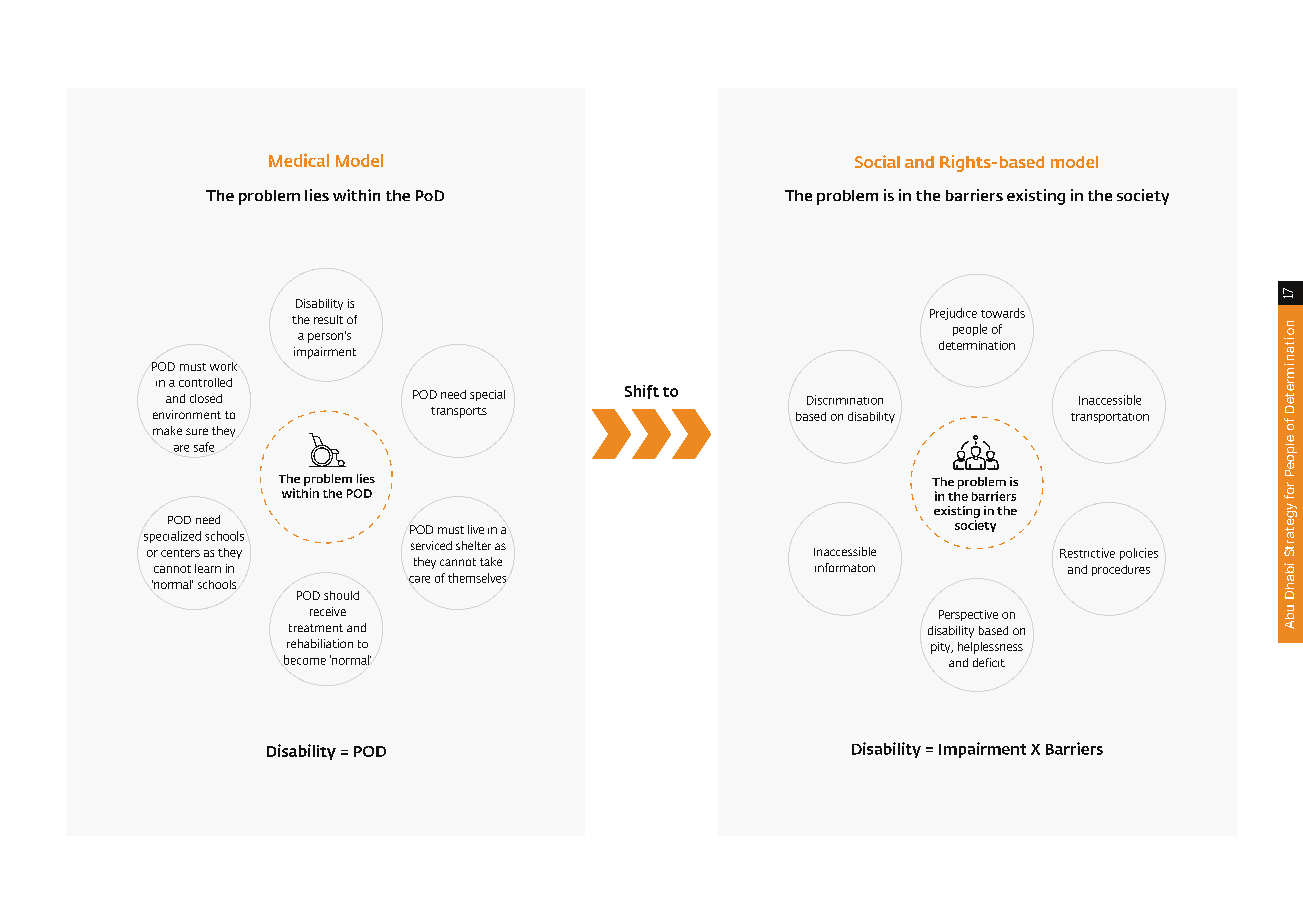  Describe the element at coordinates (1110, 418) in the screenshot. I see `transportation` at that location.
